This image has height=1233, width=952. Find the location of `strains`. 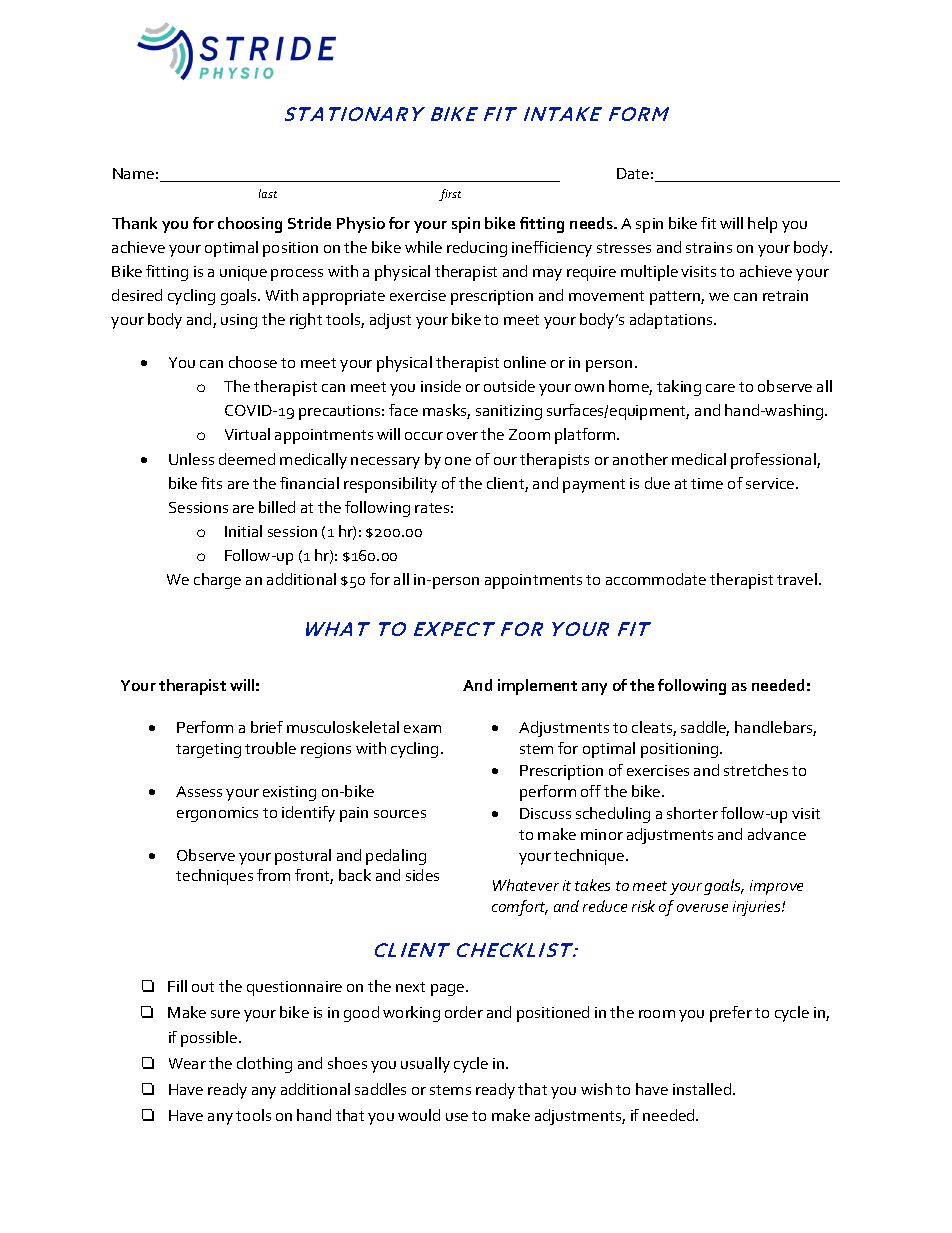

strains is located at coordinates (709, 247).
